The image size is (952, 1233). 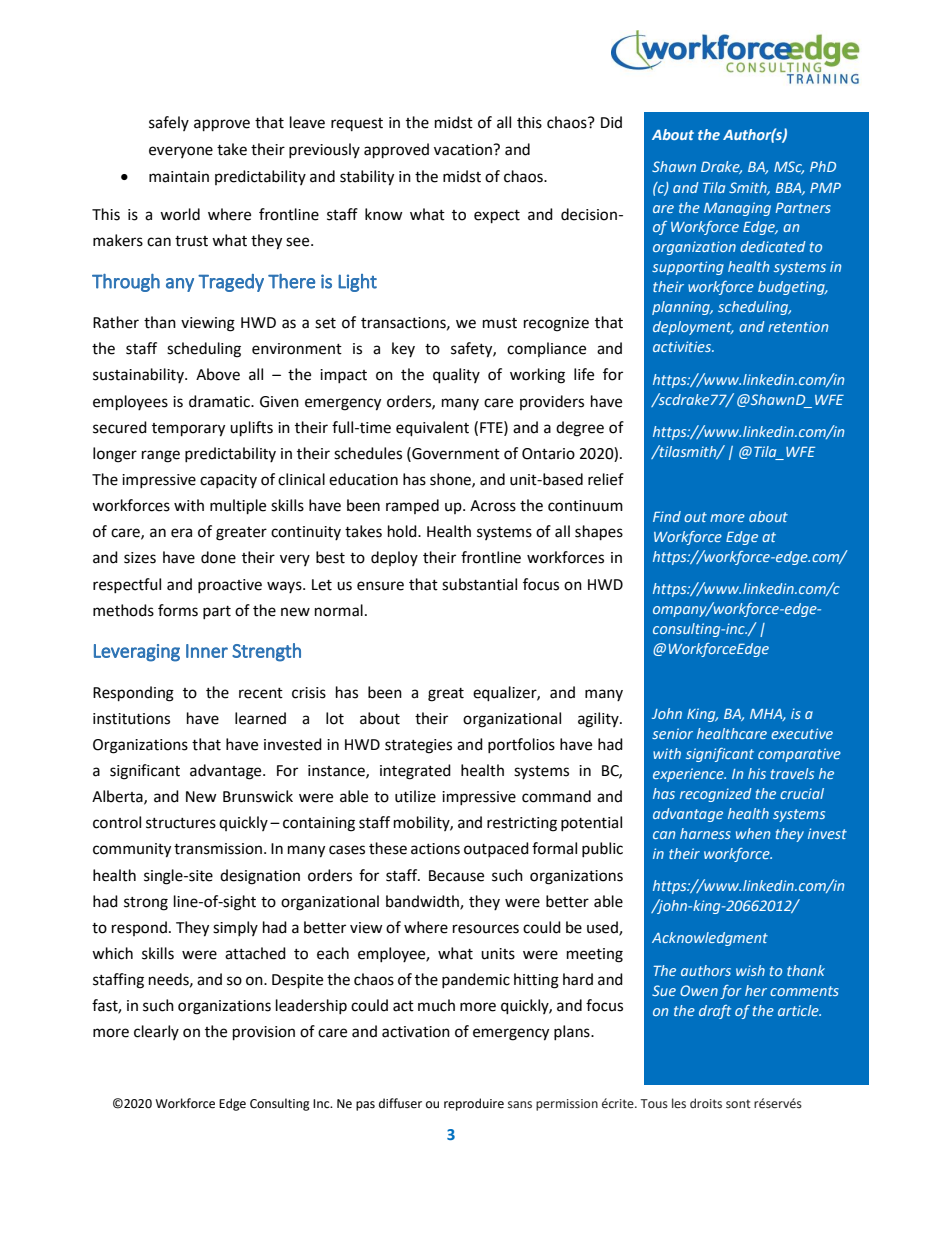 I want to click on activities, so click(x=683, y=346).
